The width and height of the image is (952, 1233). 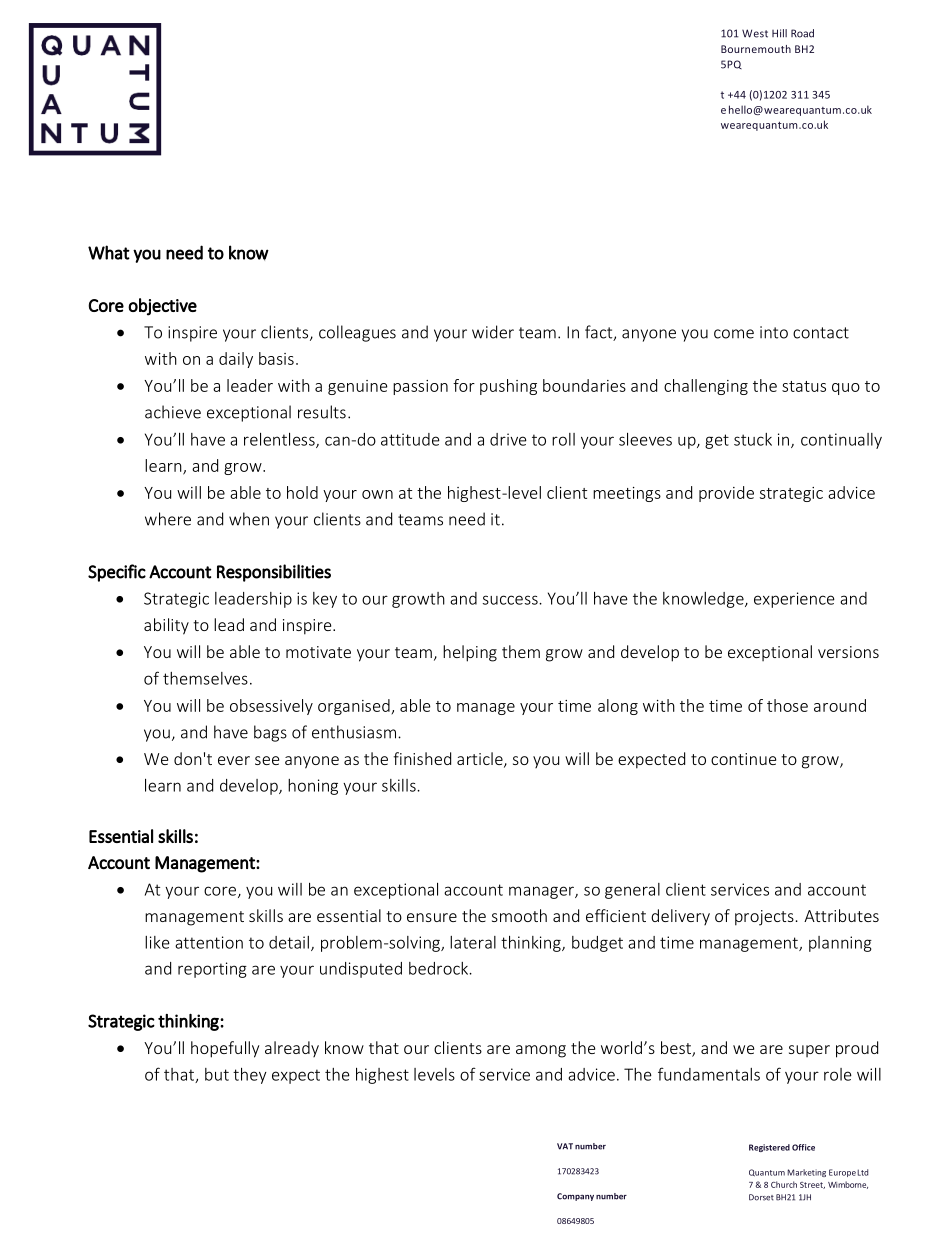 I want to click on Bournemouth, so click(x=756, y=49).
